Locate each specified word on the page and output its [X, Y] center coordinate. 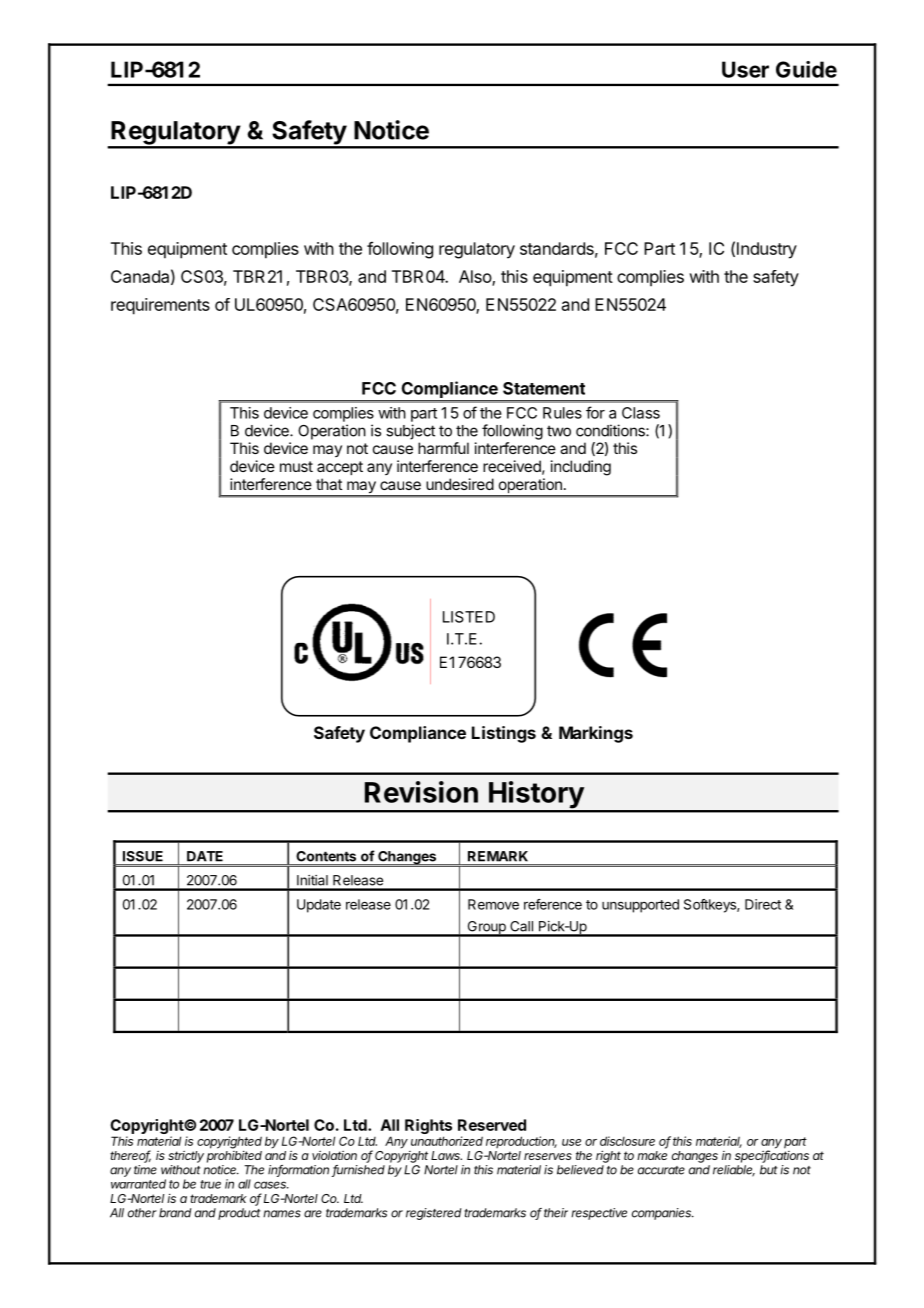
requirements [160, 306]
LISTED [469, 617]
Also [476, 277]
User [745, 69]
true [210, 1184]
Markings [596, 734]
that [329, 484]
